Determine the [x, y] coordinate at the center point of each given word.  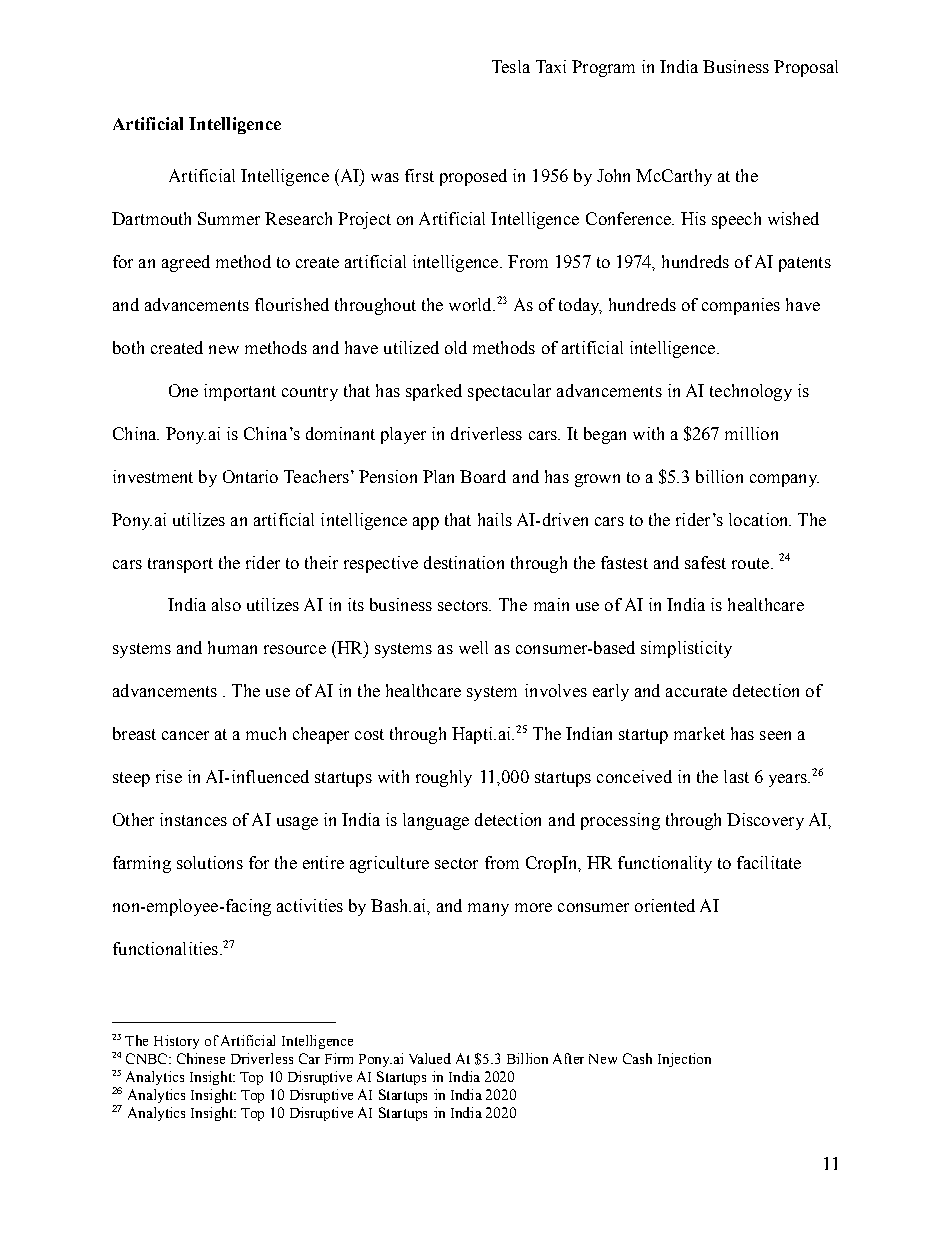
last [736, 776]
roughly [444, 778]
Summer [229, 218]
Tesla [511, 66]
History [176, 1042]
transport [180, 565]
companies [741, 306]
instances [193, 819]
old [456, 347]
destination [464, 562]
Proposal [806, 68]
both [128, 347]
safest [705, 562]
